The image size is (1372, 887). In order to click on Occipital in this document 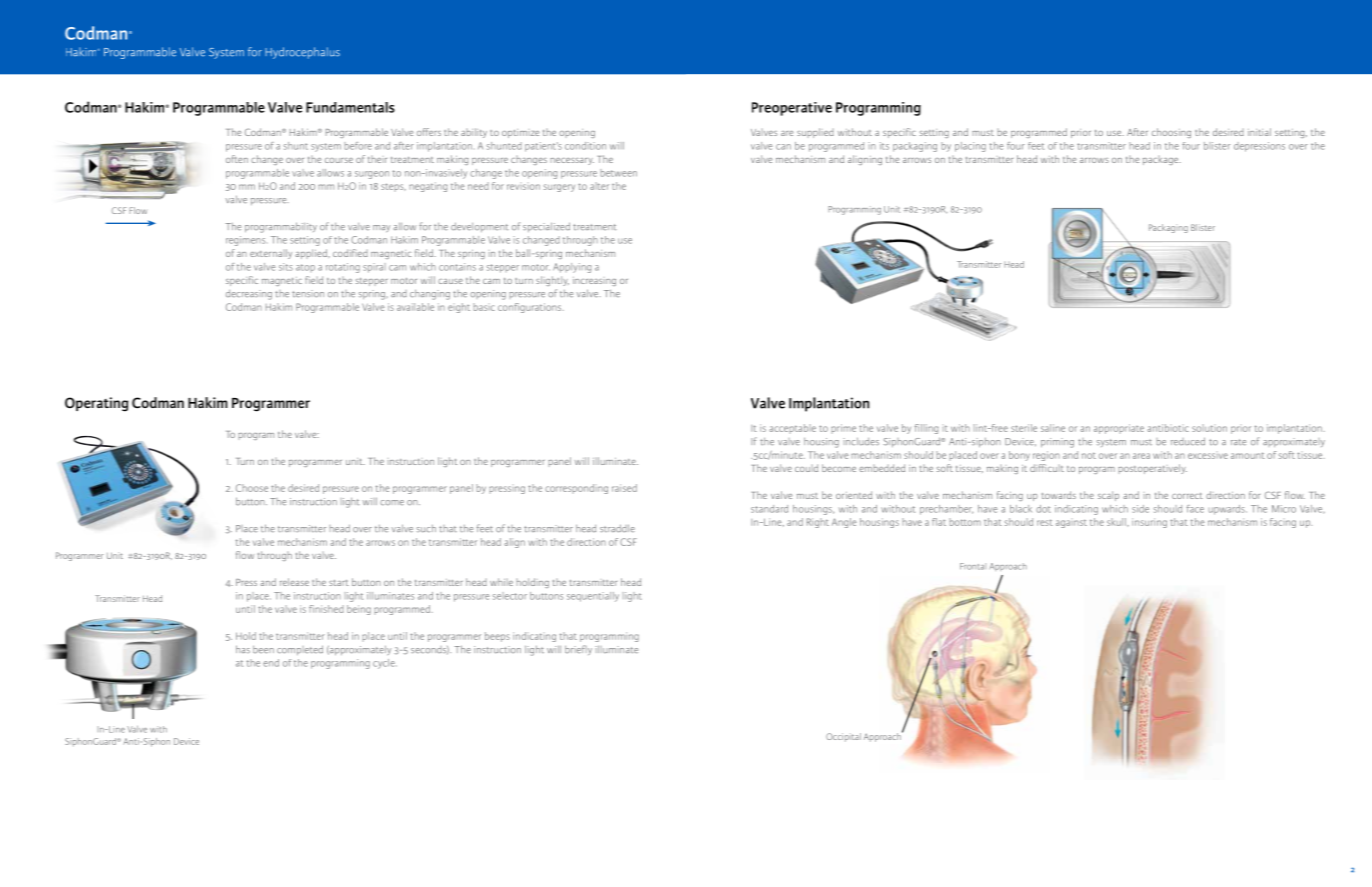, I will do `click(843, 737)`.
